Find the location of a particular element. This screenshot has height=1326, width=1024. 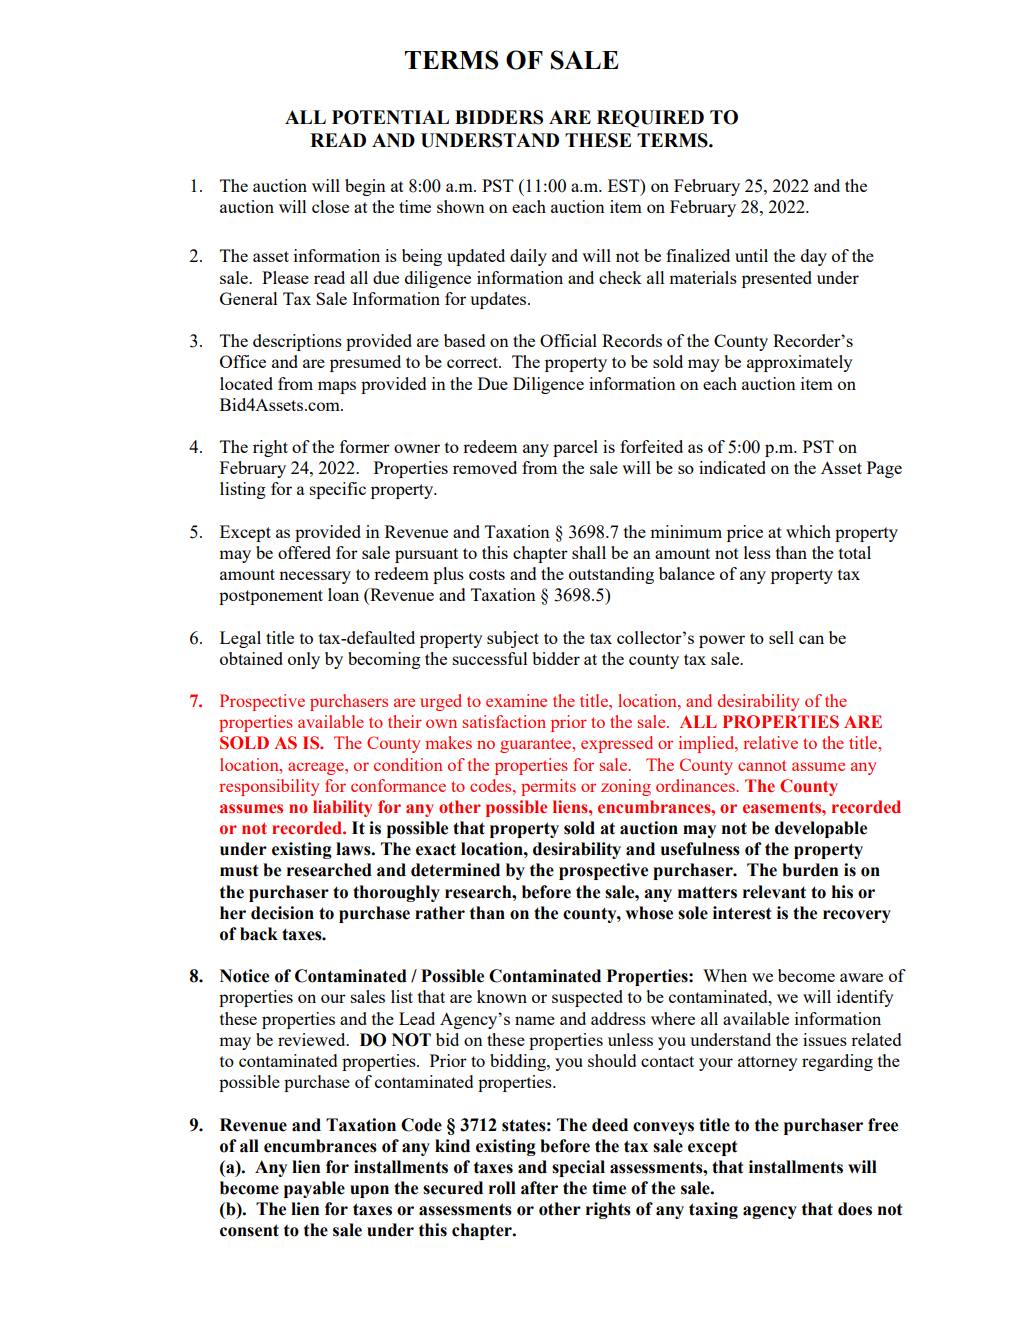

REQUIRED is located at coordinates (650, 118).
